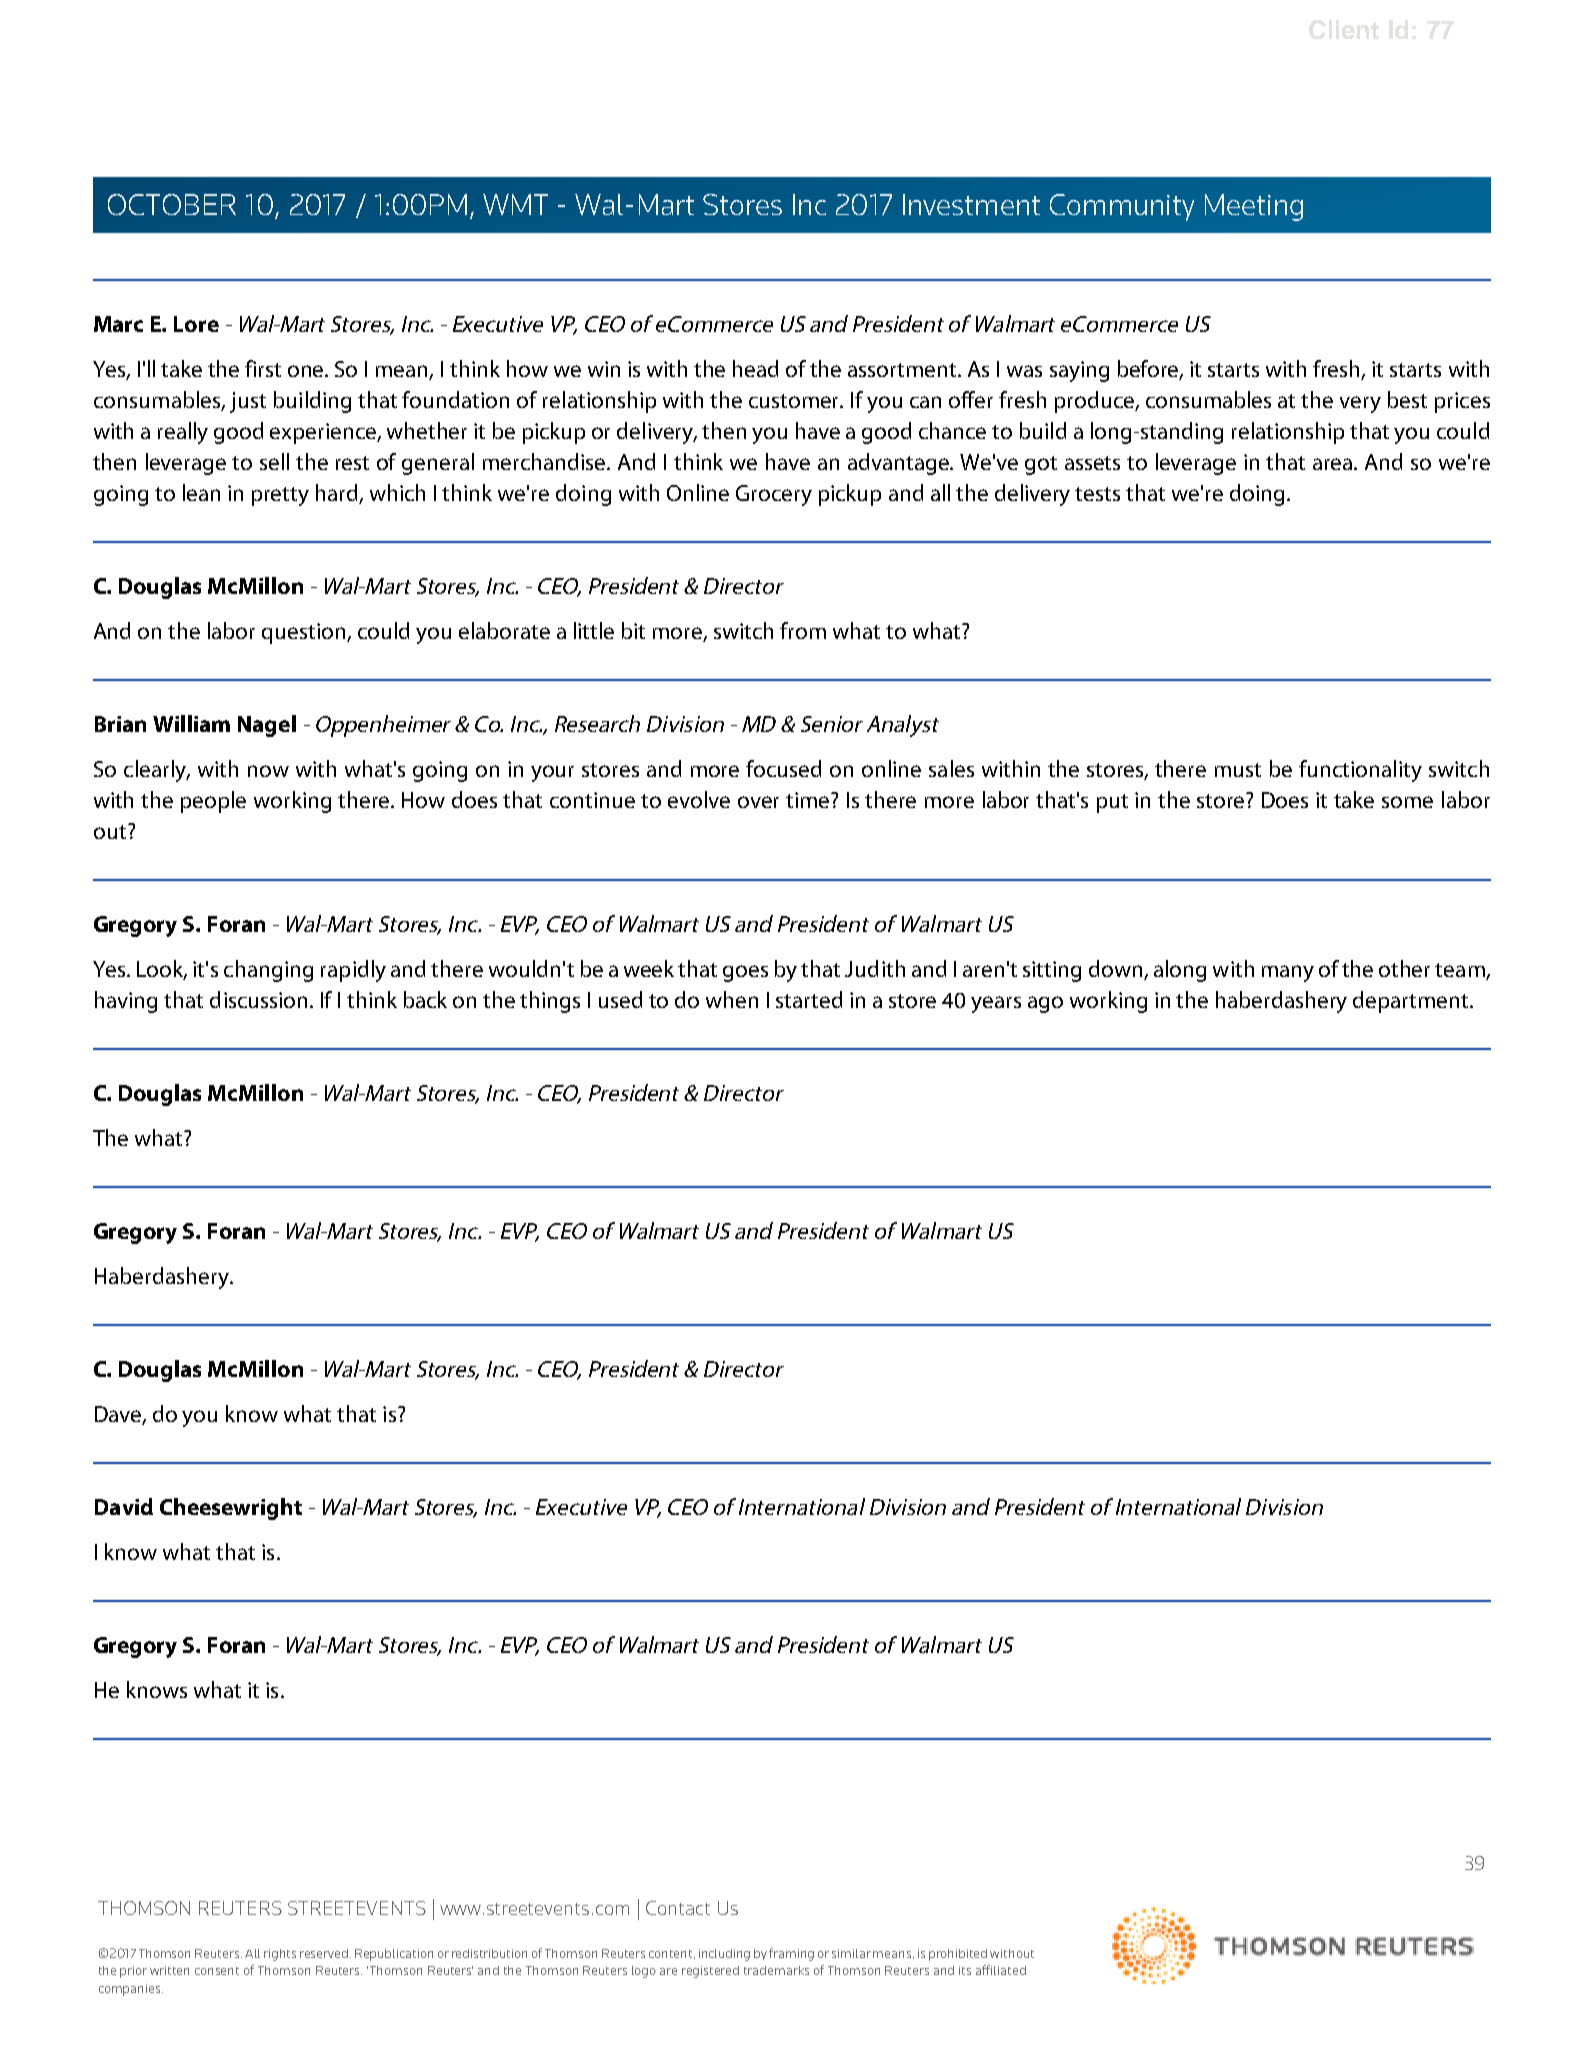 This screenshot has height=2050, width=1584. Describe the element at coordinates (755, 368) in the screenshot. I see `head` at that location.
